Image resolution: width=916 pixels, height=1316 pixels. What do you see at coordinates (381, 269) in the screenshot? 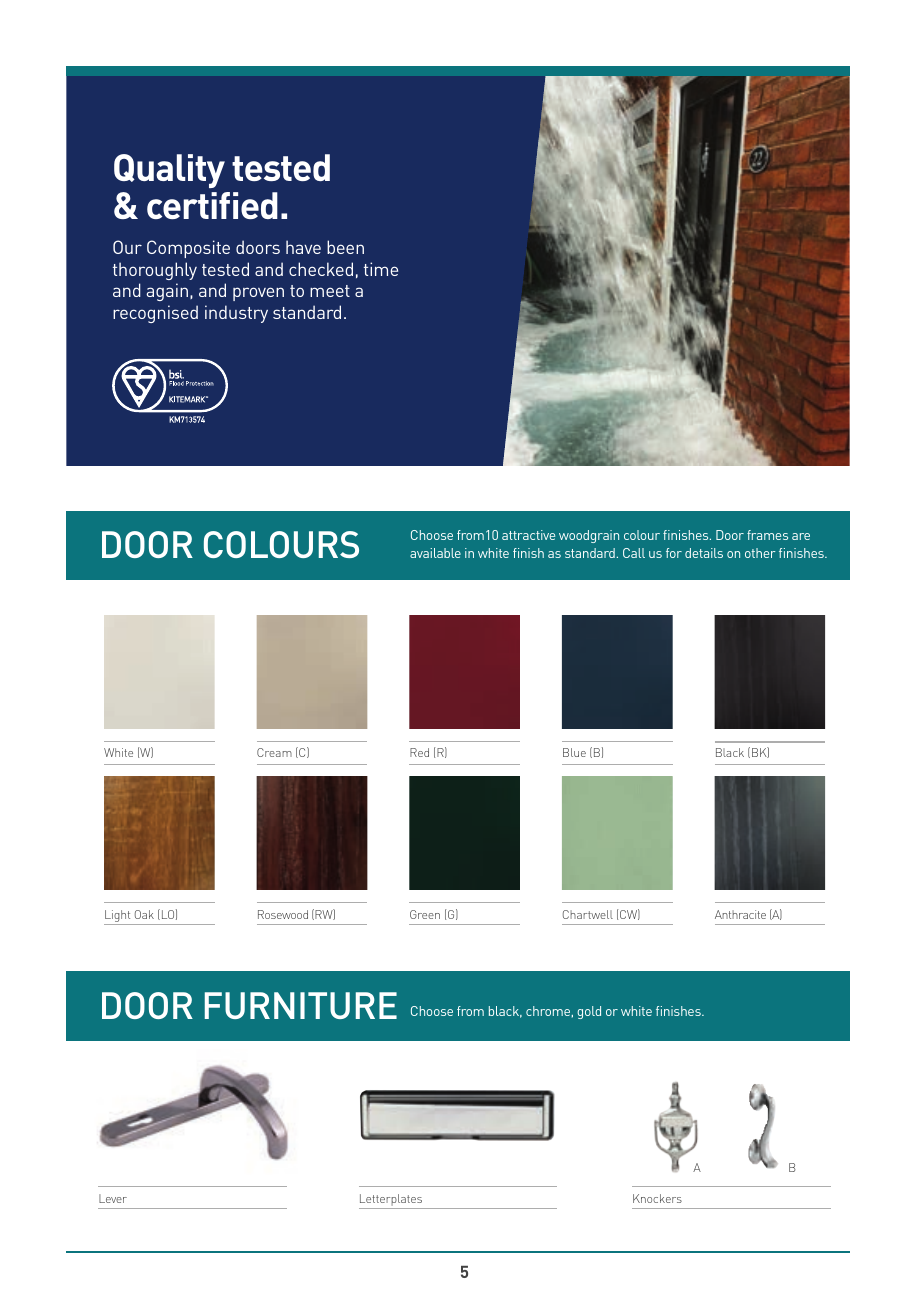
I see `time` at bounding box center [381, 269].
